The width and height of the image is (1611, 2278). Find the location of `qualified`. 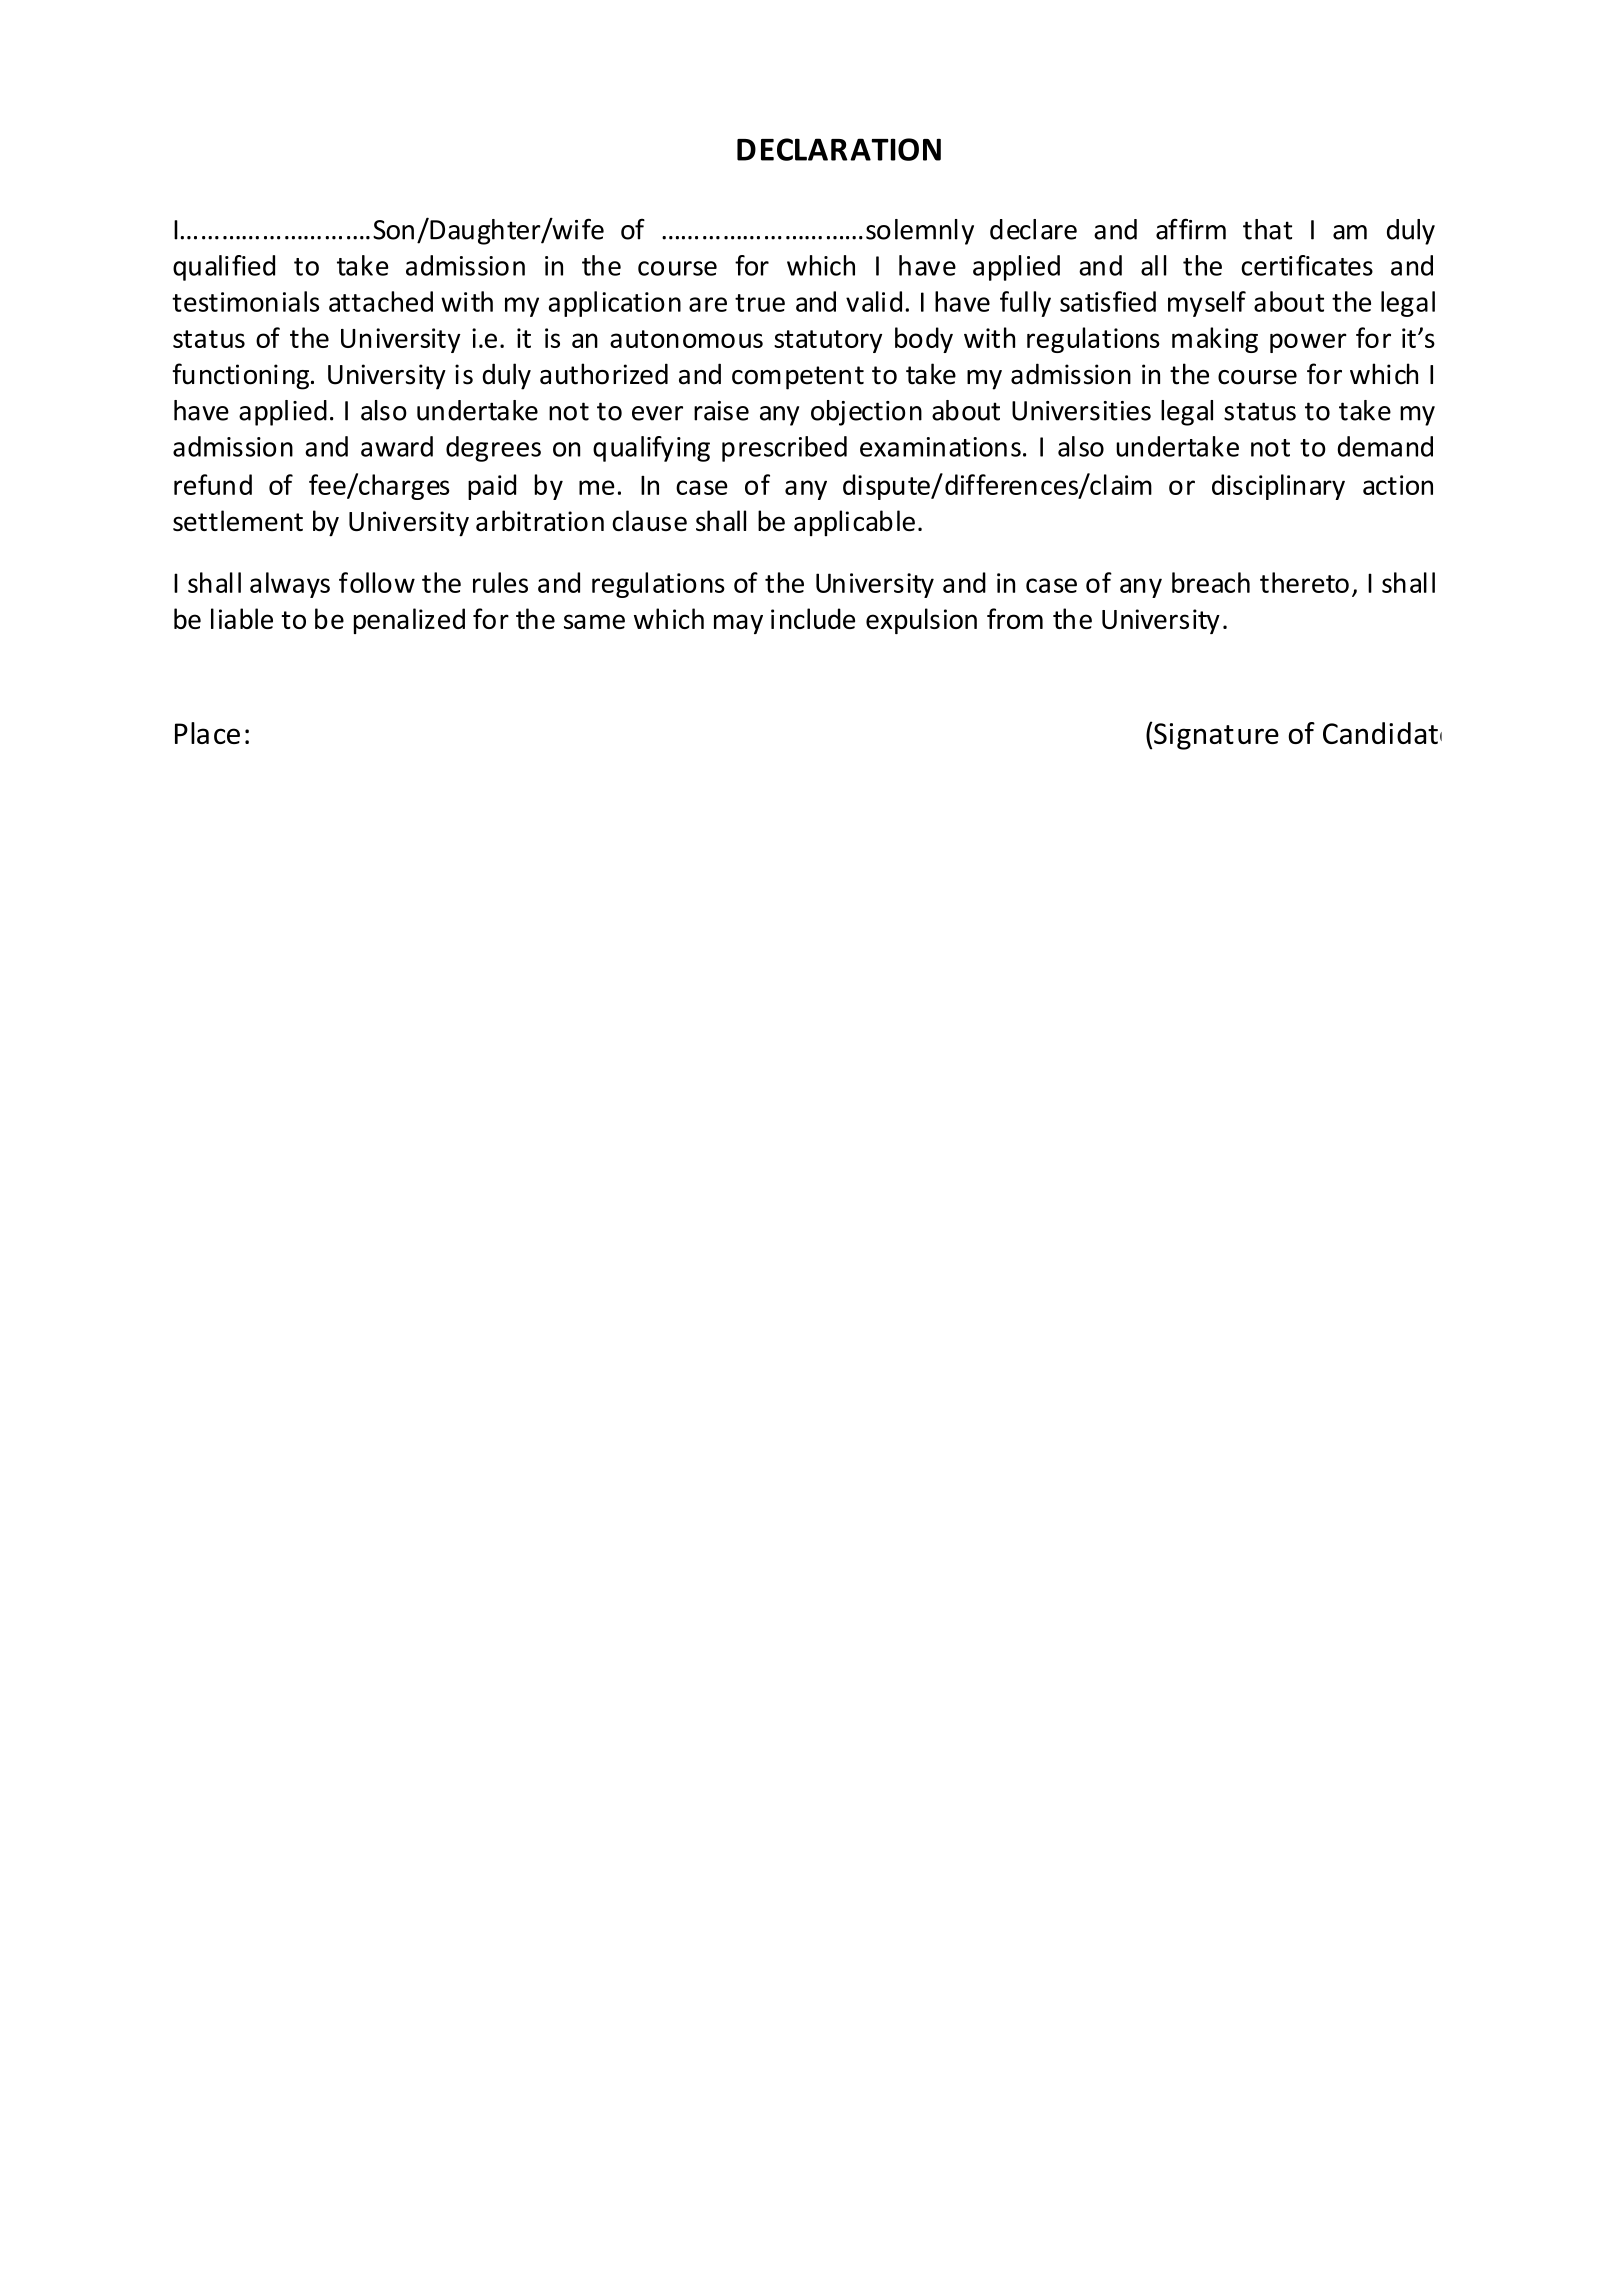

qualified is located at coordinates (224, 268).
